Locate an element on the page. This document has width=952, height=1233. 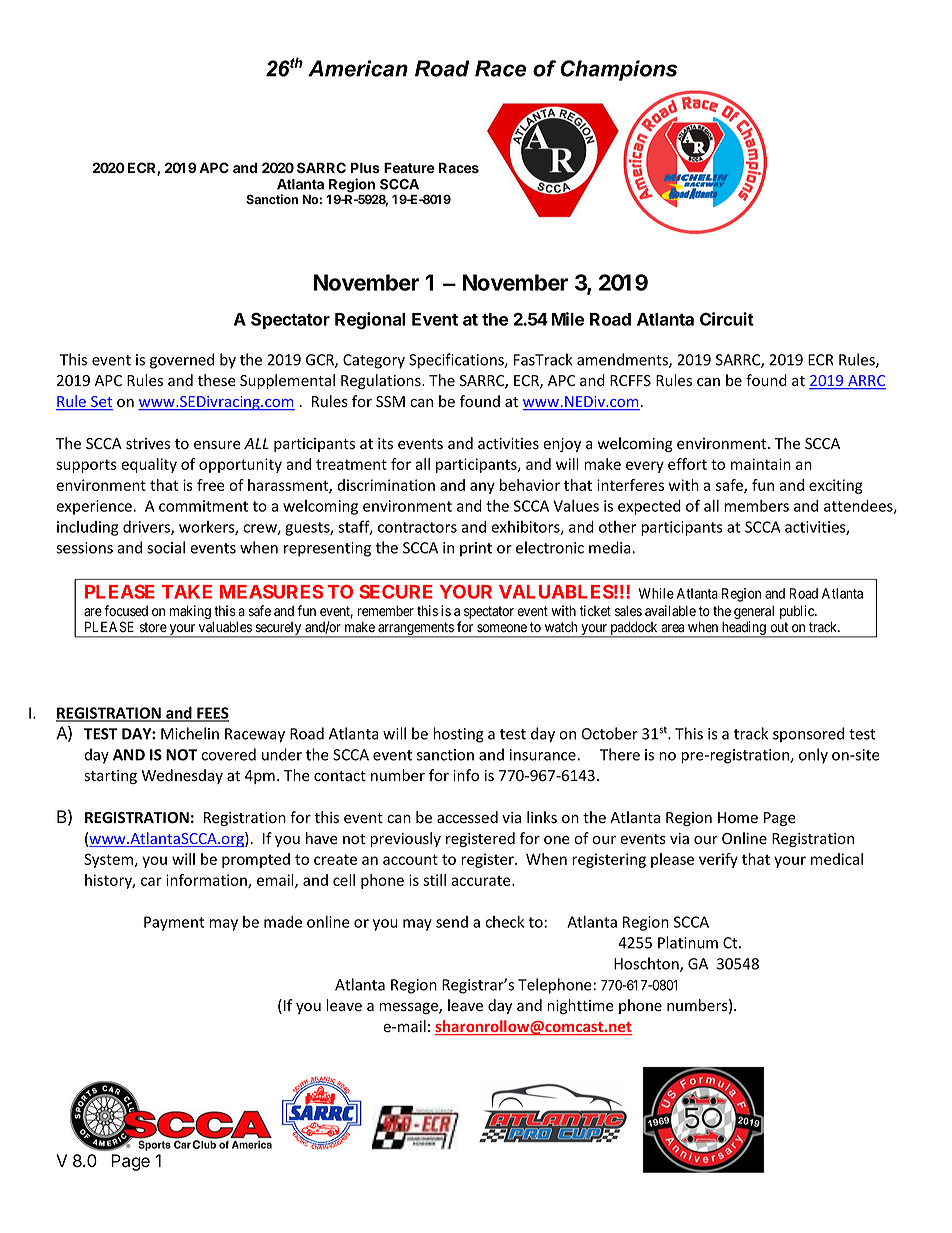
Wednesday is located at coordinates (182, 776).
